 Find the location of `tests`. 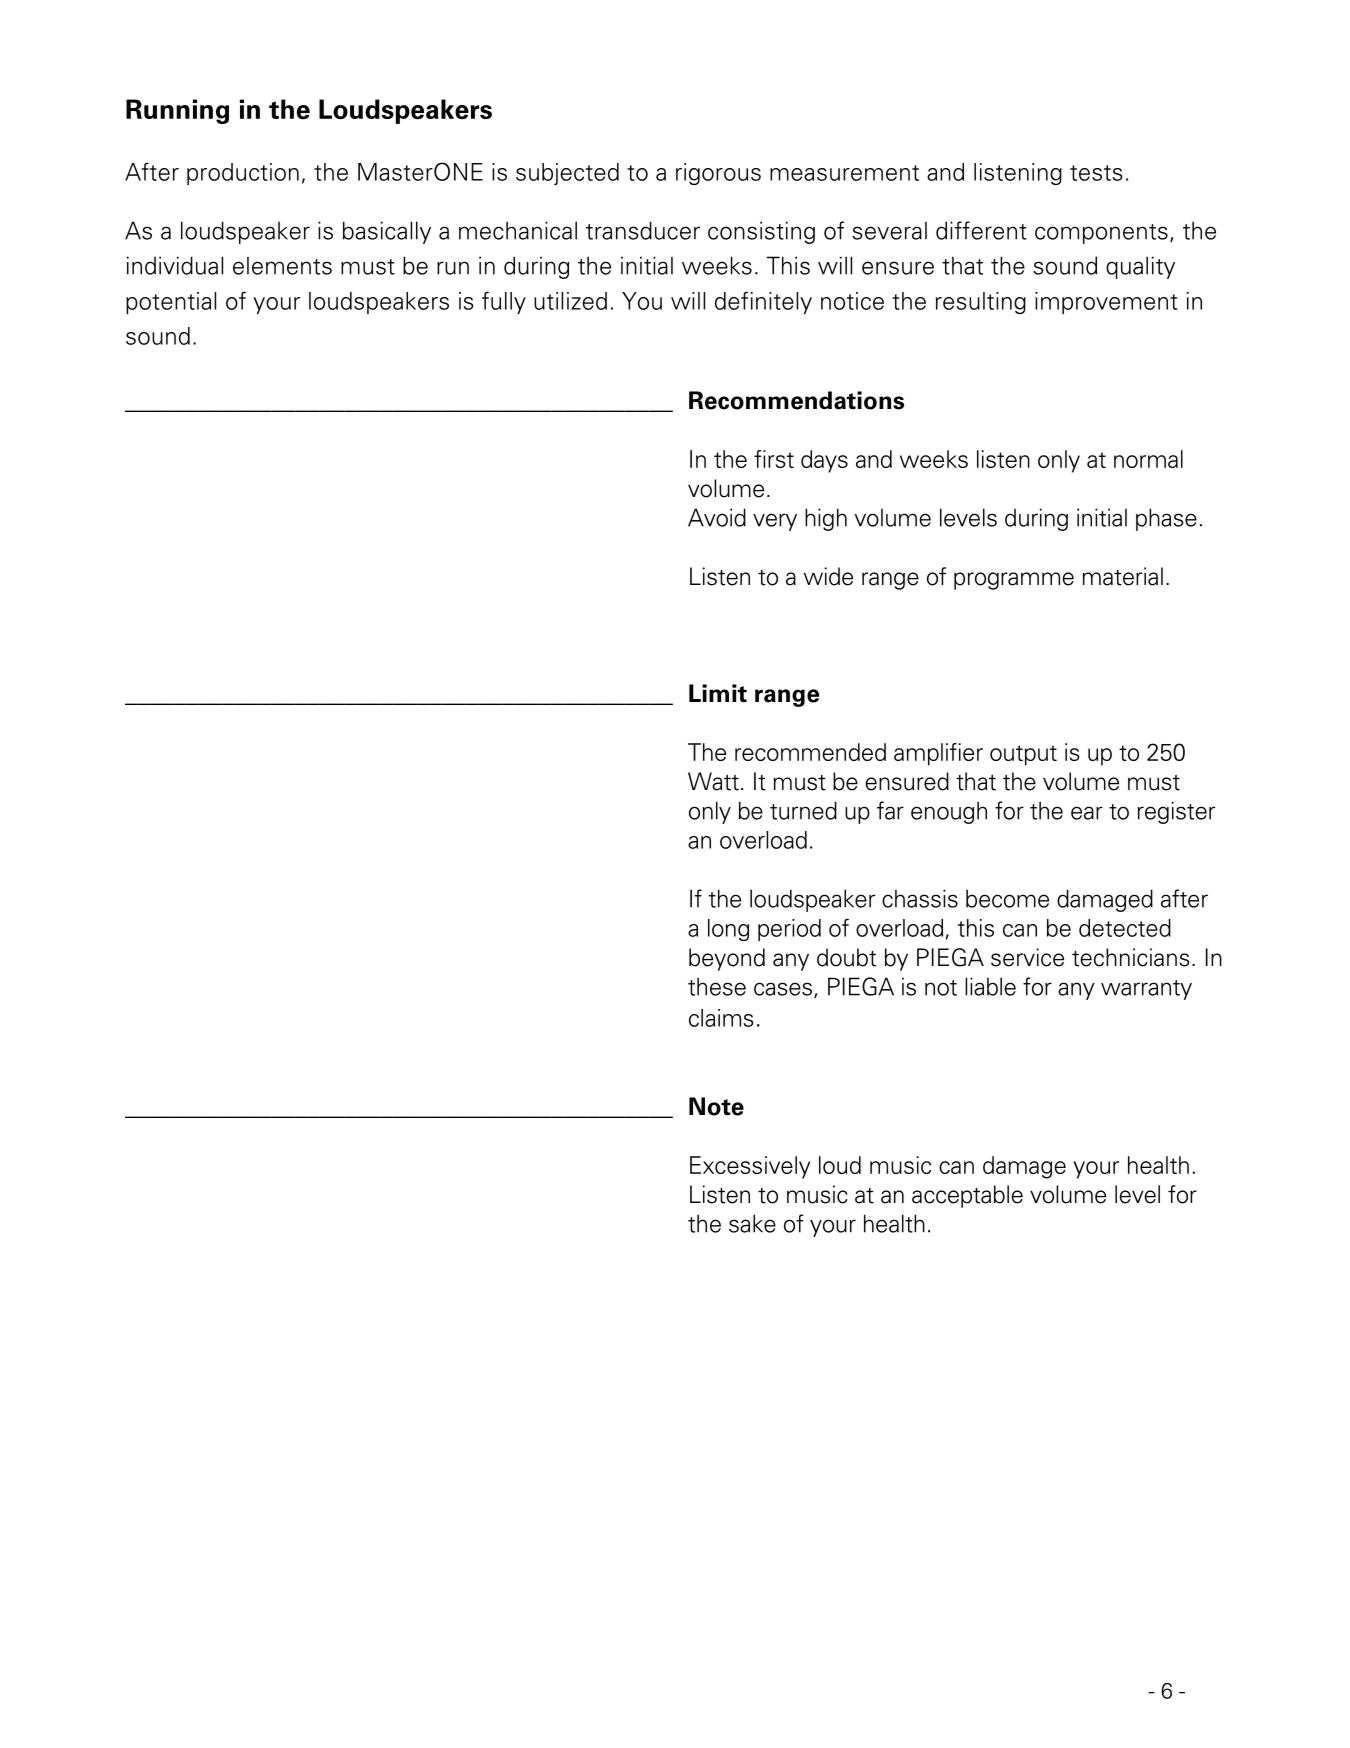

tests is located at coordinates (1096, 173).
